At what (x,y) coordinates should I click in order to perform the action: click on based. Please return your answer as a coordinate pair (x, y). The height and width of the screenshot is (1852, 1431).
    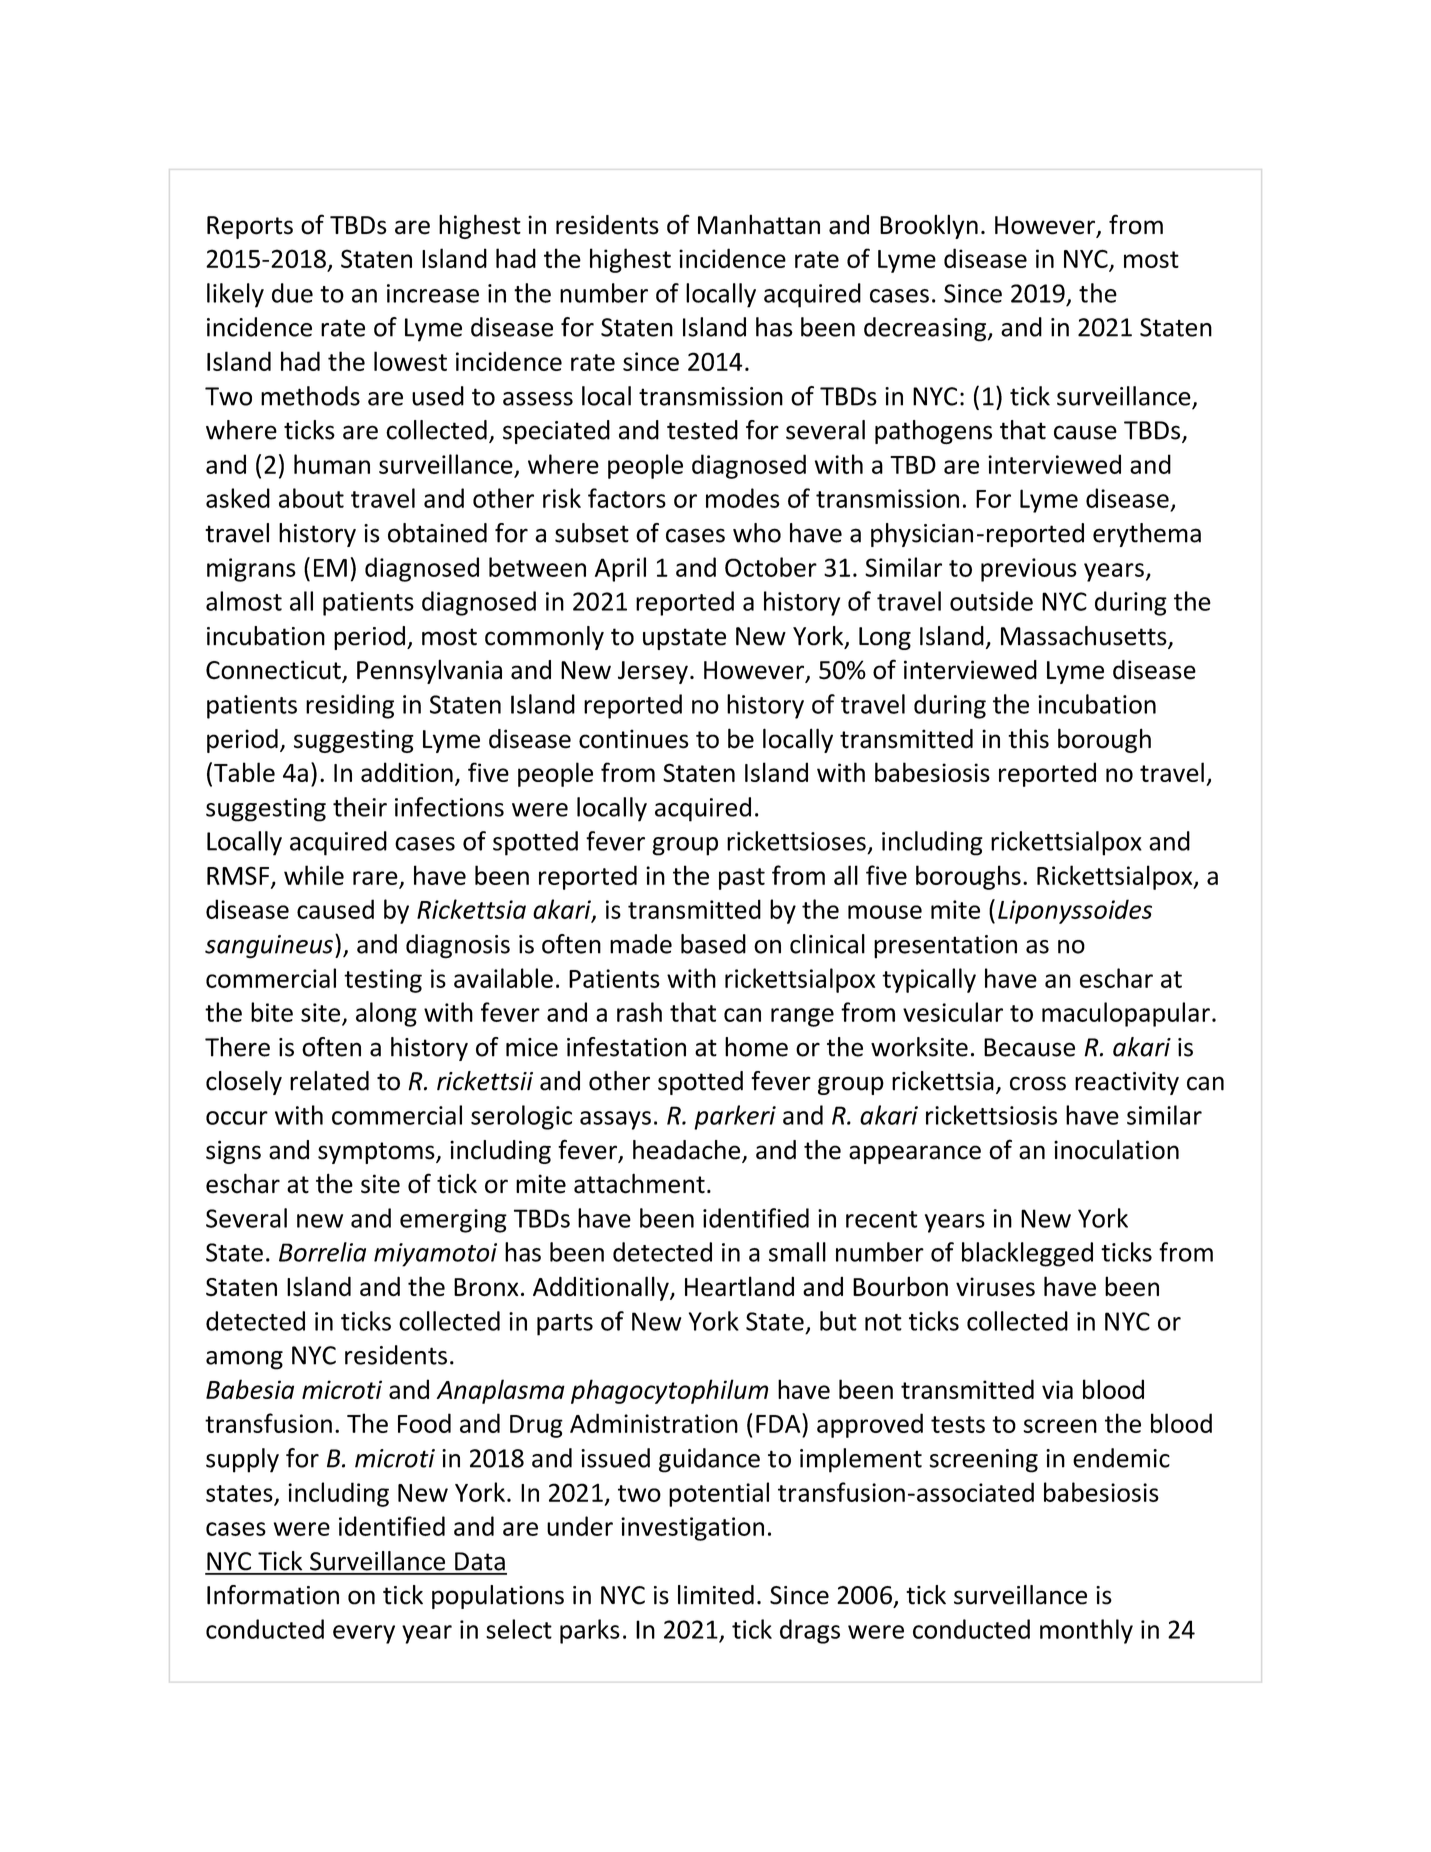
    Looking at the image, I should click on (713, 944).
